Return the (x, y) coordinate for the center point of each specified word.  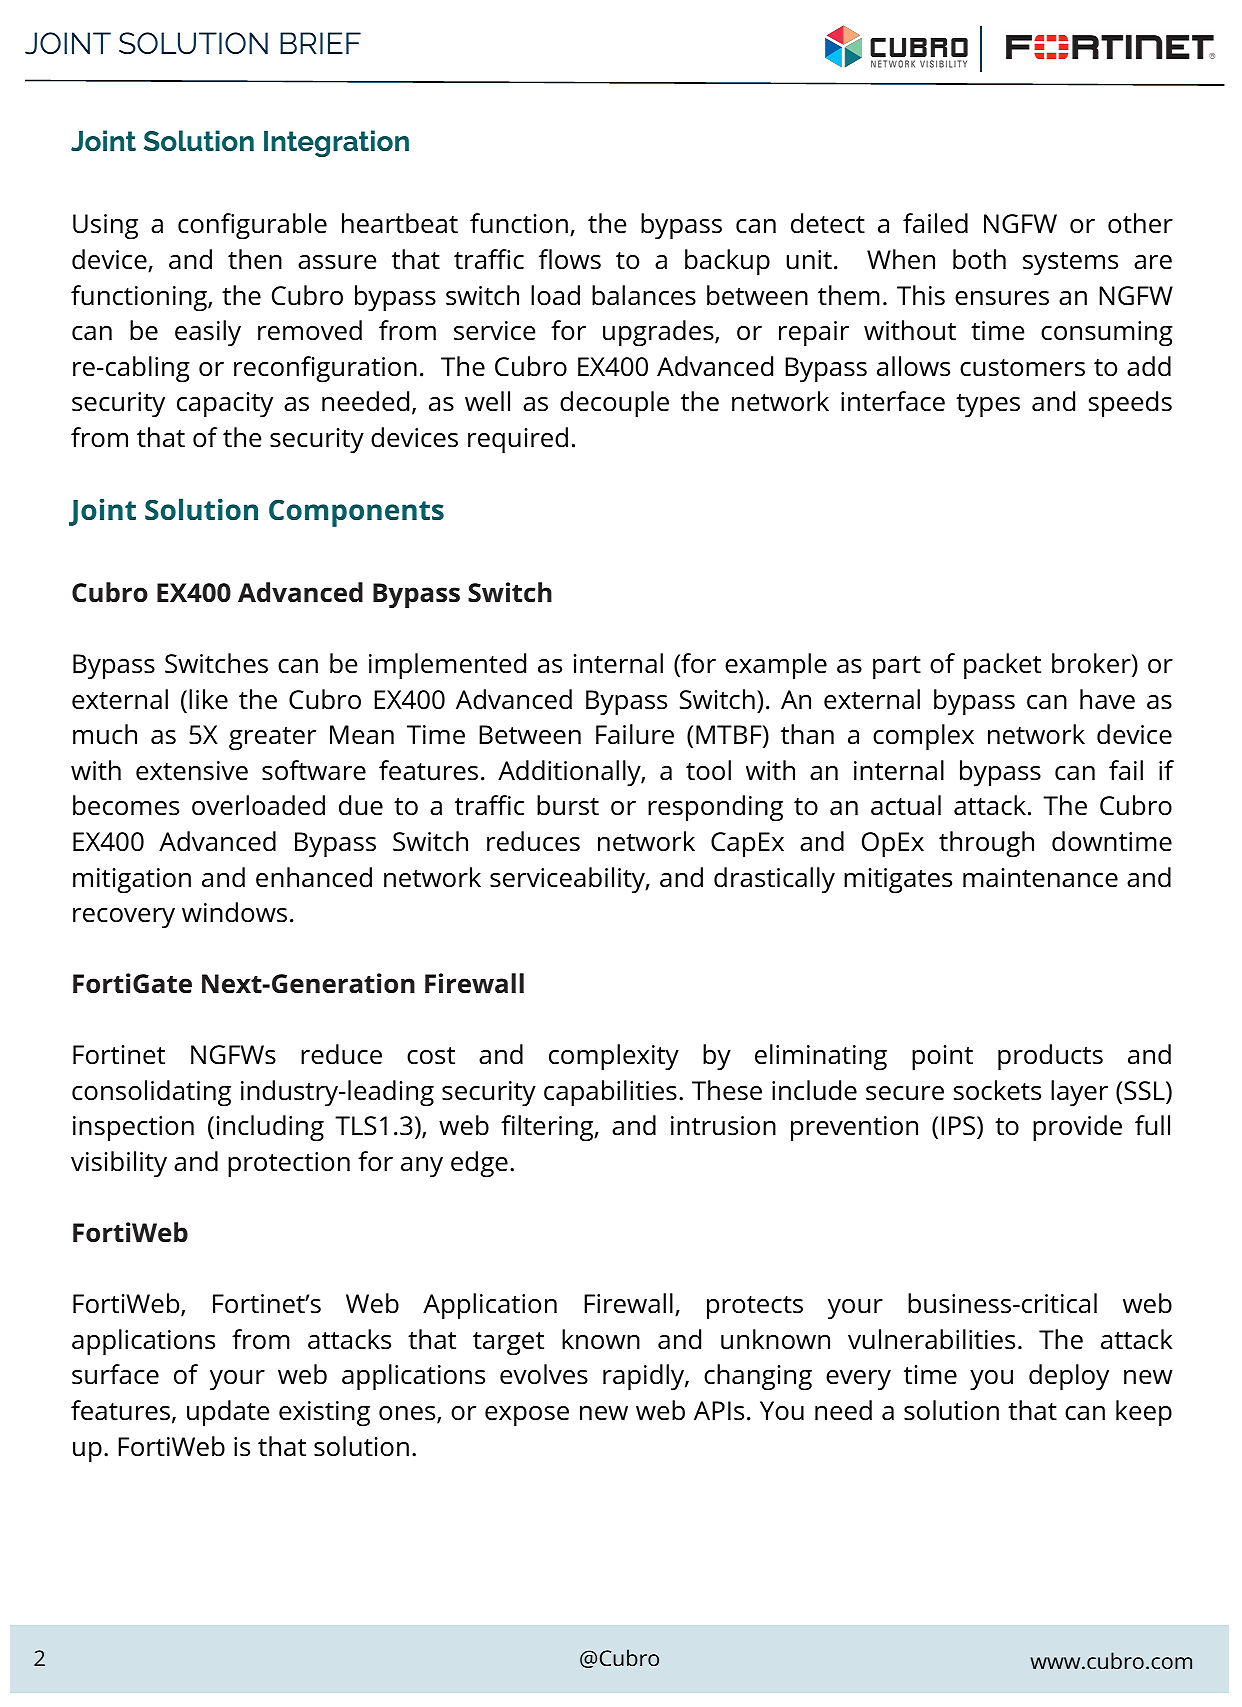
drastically (774, 880)
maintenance (1040, 878)
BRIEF (320, 43)
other (1140, 223)
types (988, 406)
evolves (544, 1374)
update (228, 1413)
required (518, 440)
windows (234, 912)
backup (727, 262)
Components (356, 513)
